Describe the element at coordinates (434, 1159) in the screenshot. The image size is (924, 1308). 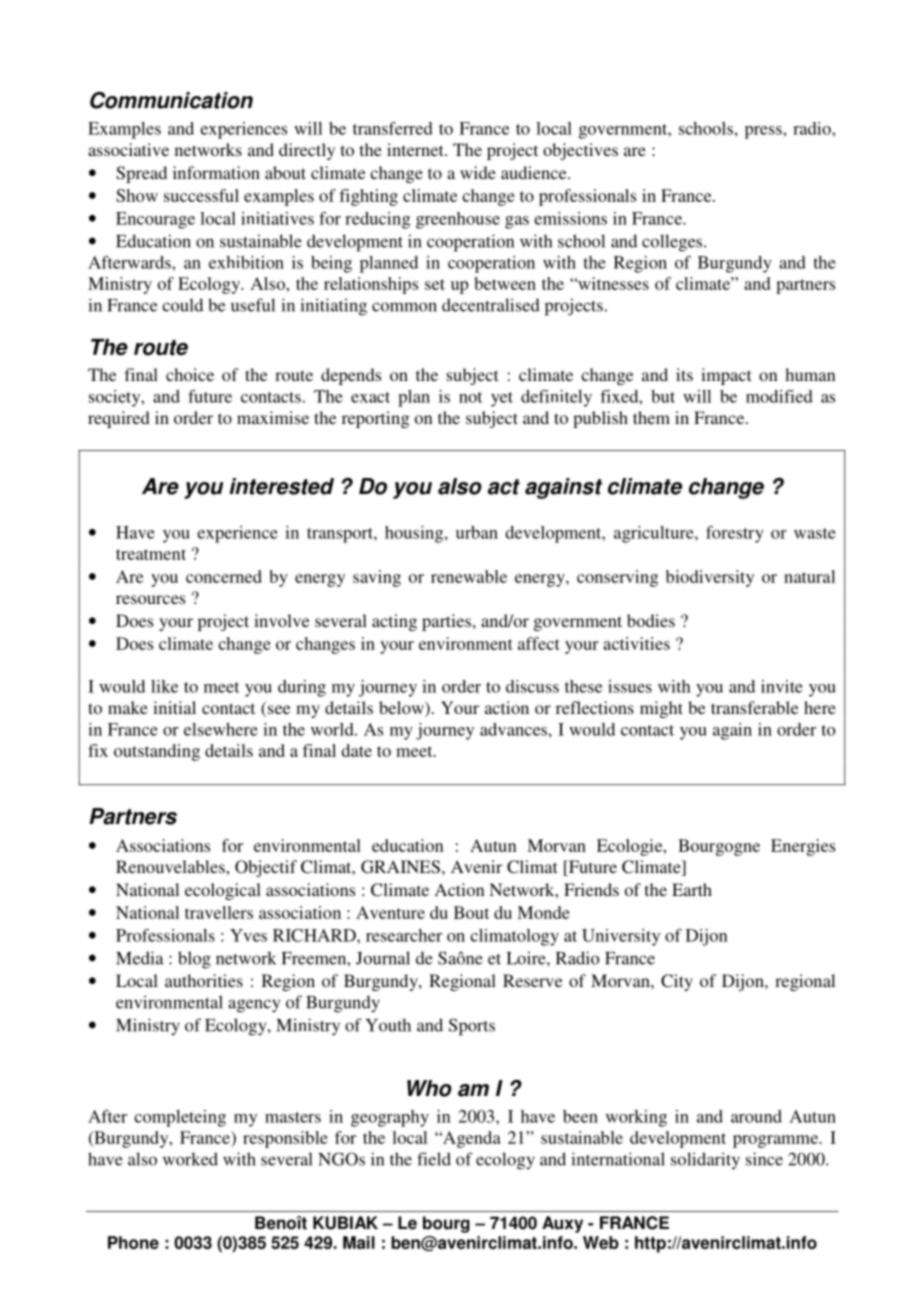
I see `field` at that location.
